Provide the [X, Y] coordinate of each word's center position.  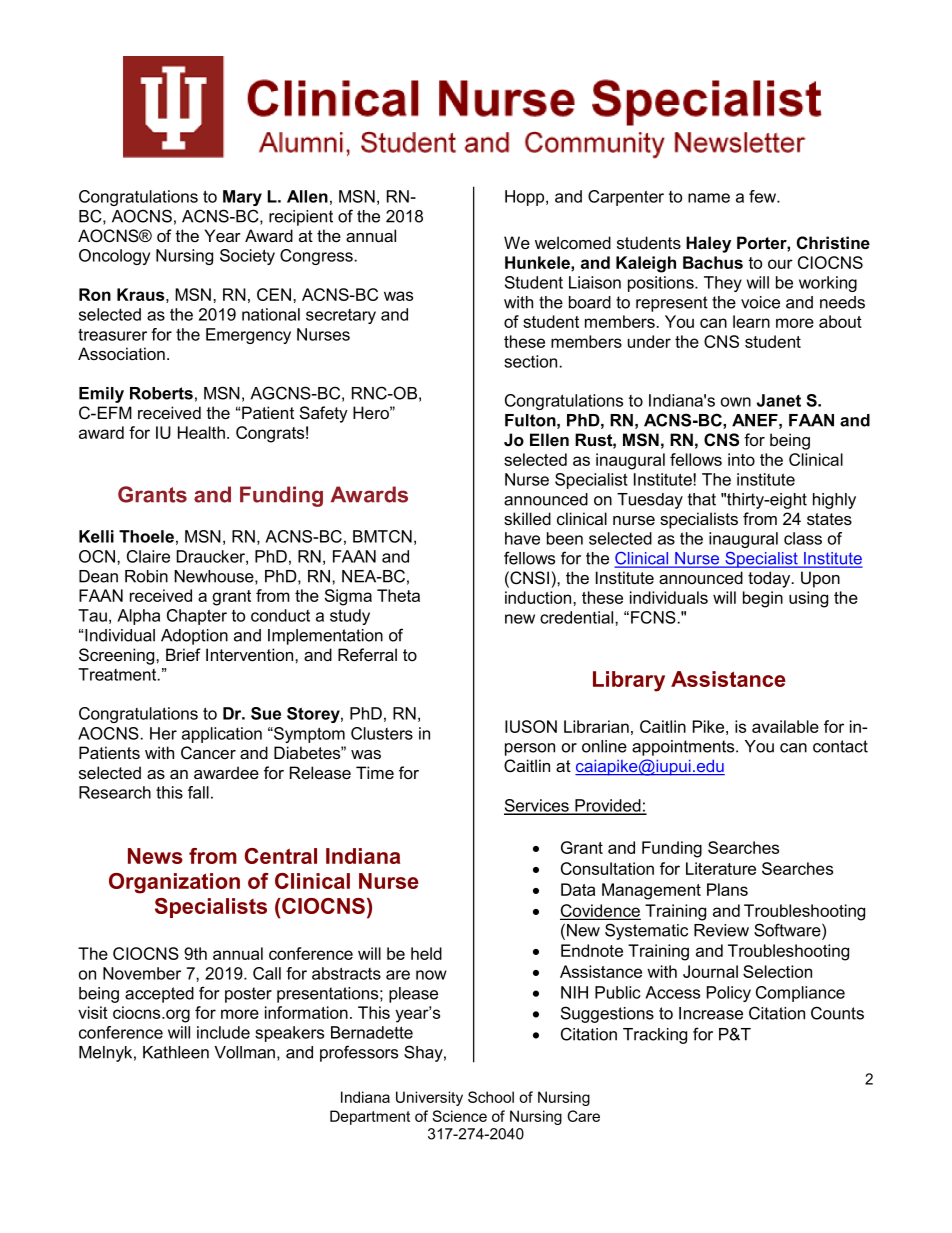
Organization [174, 883]
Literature [721, 868]
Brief [183, 655]
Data [578, 889]
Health [201, 432]
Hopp [526, 198]
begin [763, 599]
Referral [367, 655]
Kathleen [176, 1052]
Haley [708, 244]
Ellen [549, 440]
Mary [242, 198]
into [741, 459]
